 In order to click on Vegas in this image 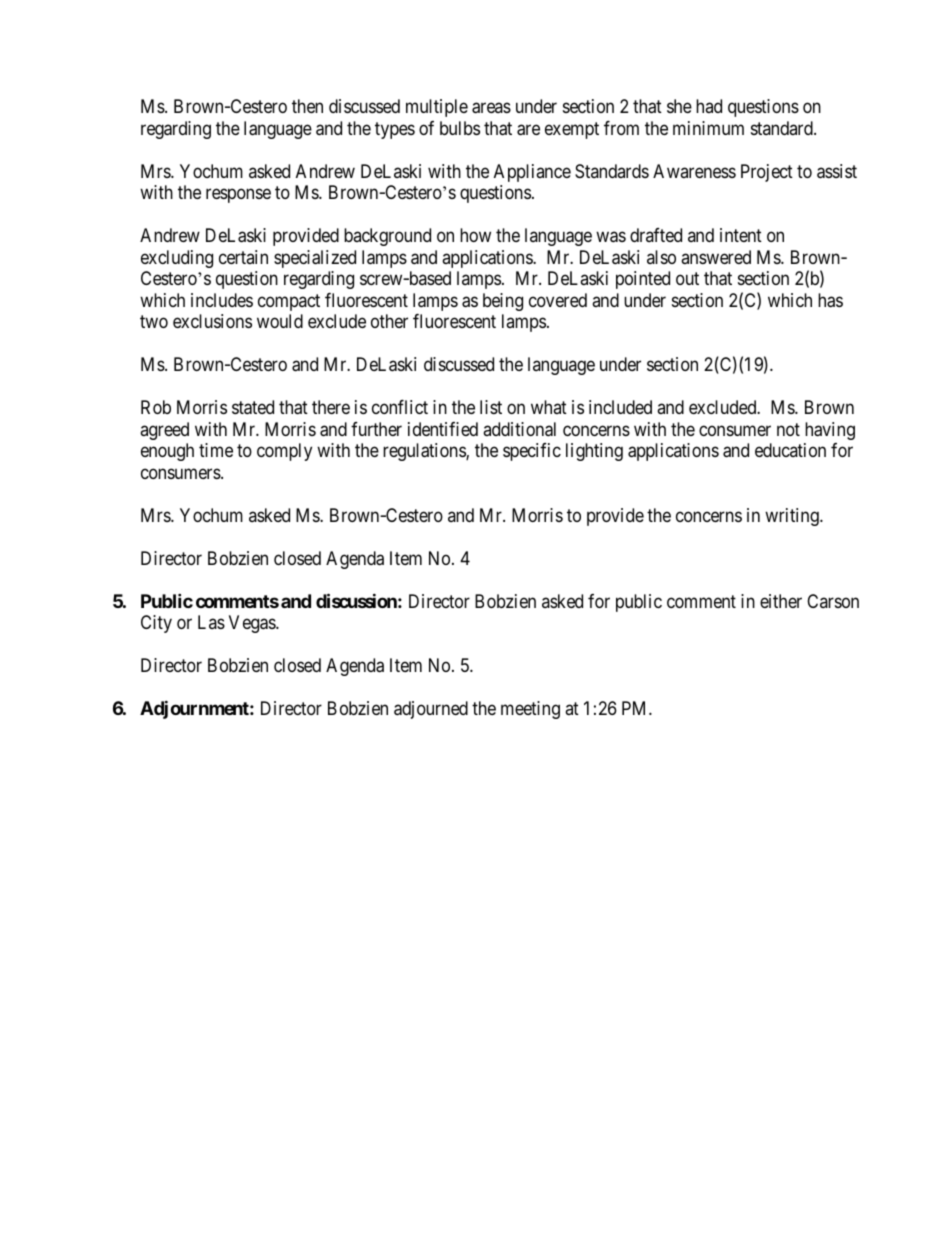, I will do `click(253, 624)`.
